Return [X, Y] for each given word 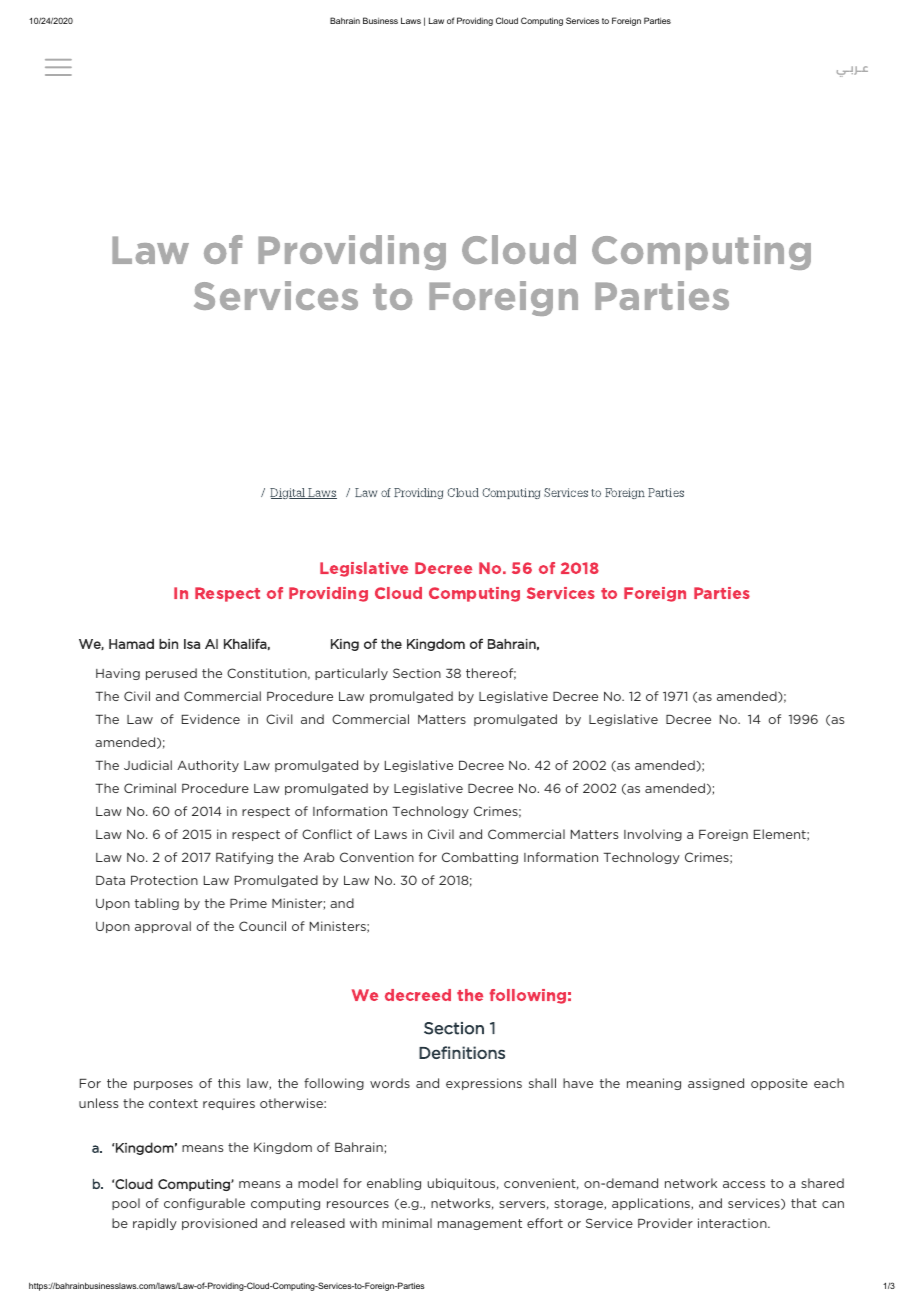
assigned [716, 1084]
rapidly [155, 1224]
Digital [289, 493]
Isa [192, 644]
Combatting [480, 858]
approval [163, 927]
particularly [351, 674]
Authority [208, 766]
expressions [484, 1084]
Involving [653, 835]
